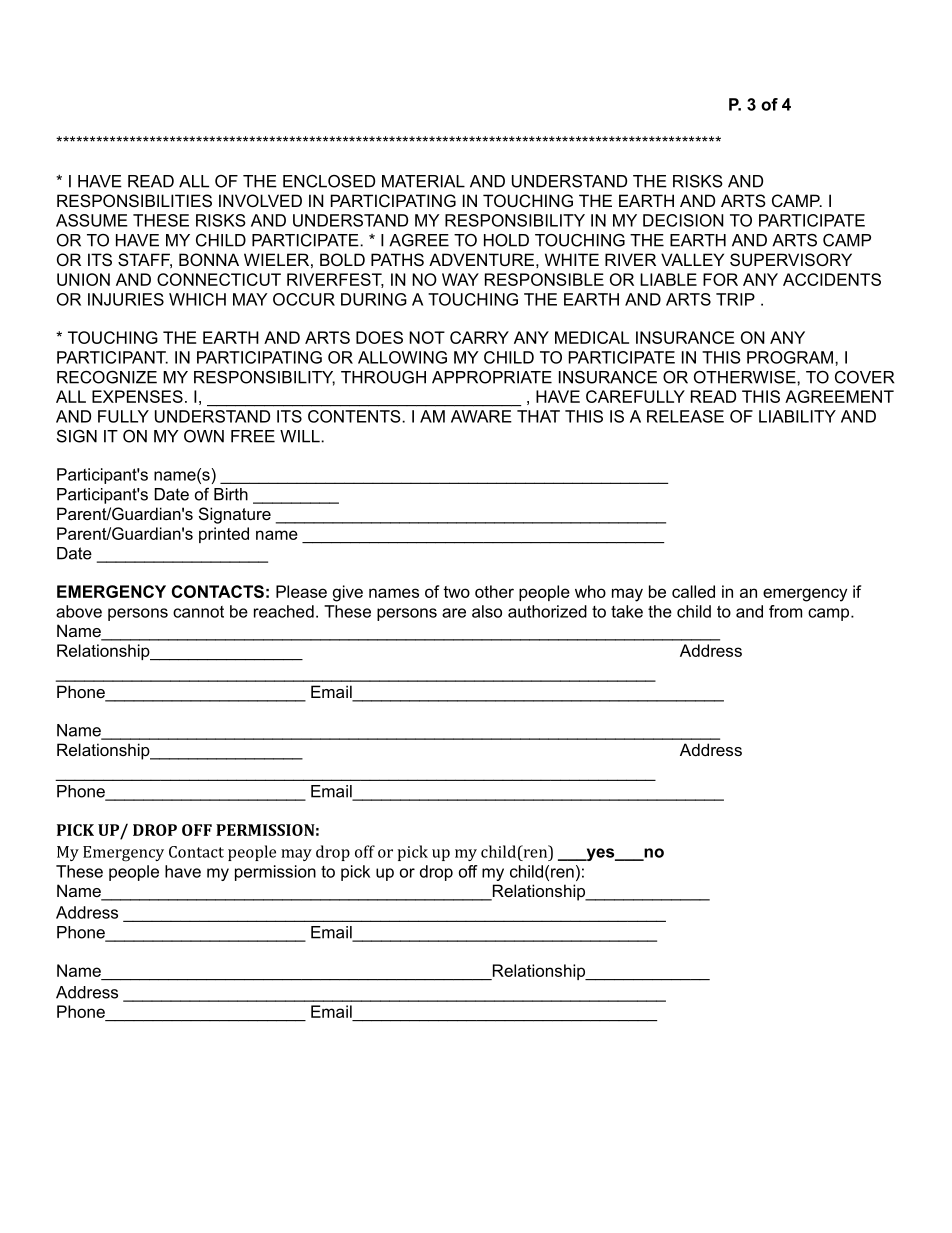 The width and height of the page is (952, 1233). I want to click on two, so click(456, 592).
